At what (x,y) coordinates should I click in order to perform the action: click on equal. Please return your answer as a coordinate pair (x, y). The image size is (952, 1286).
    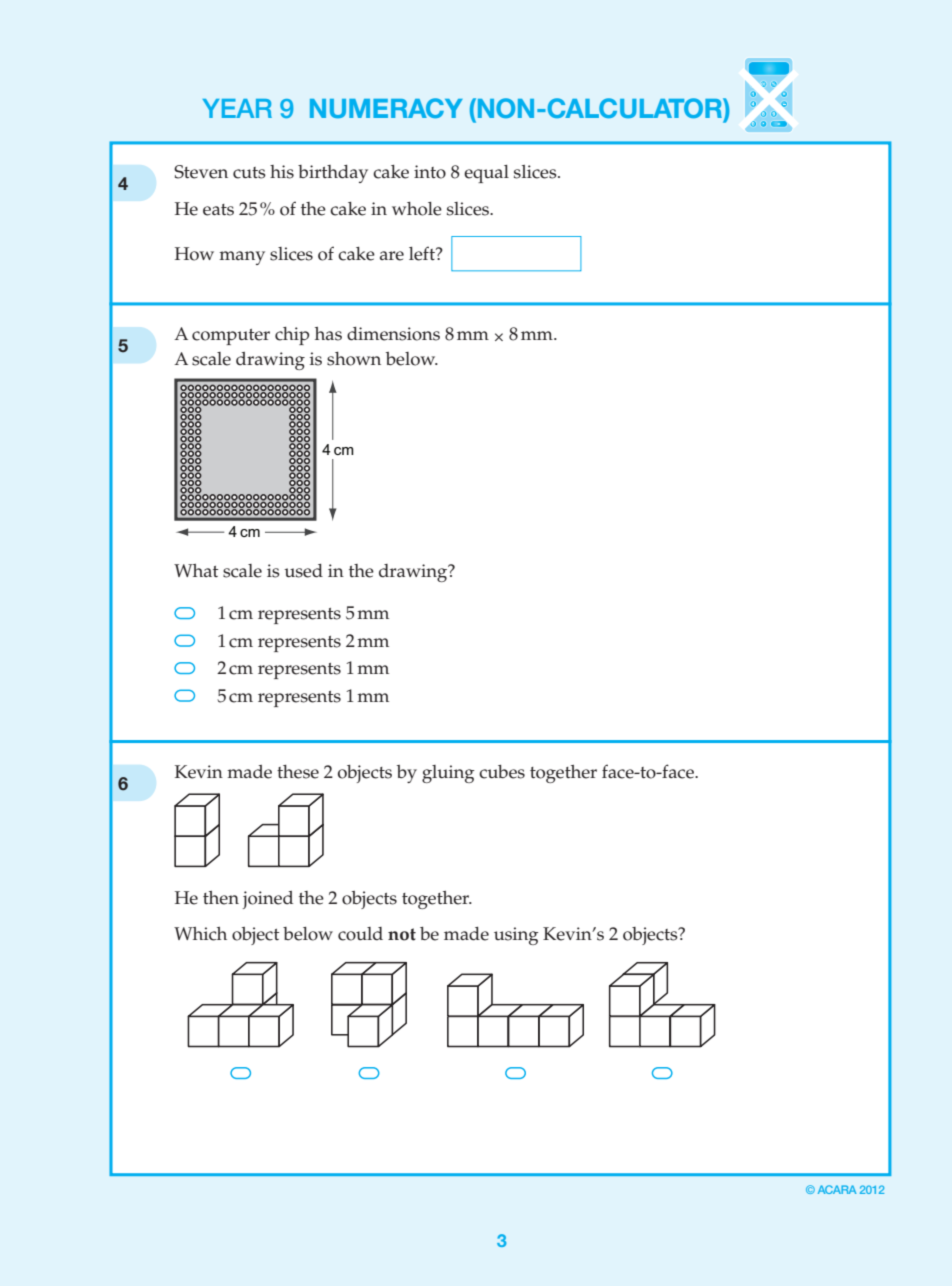
    Looking at the image, I should click on (486, 174).
